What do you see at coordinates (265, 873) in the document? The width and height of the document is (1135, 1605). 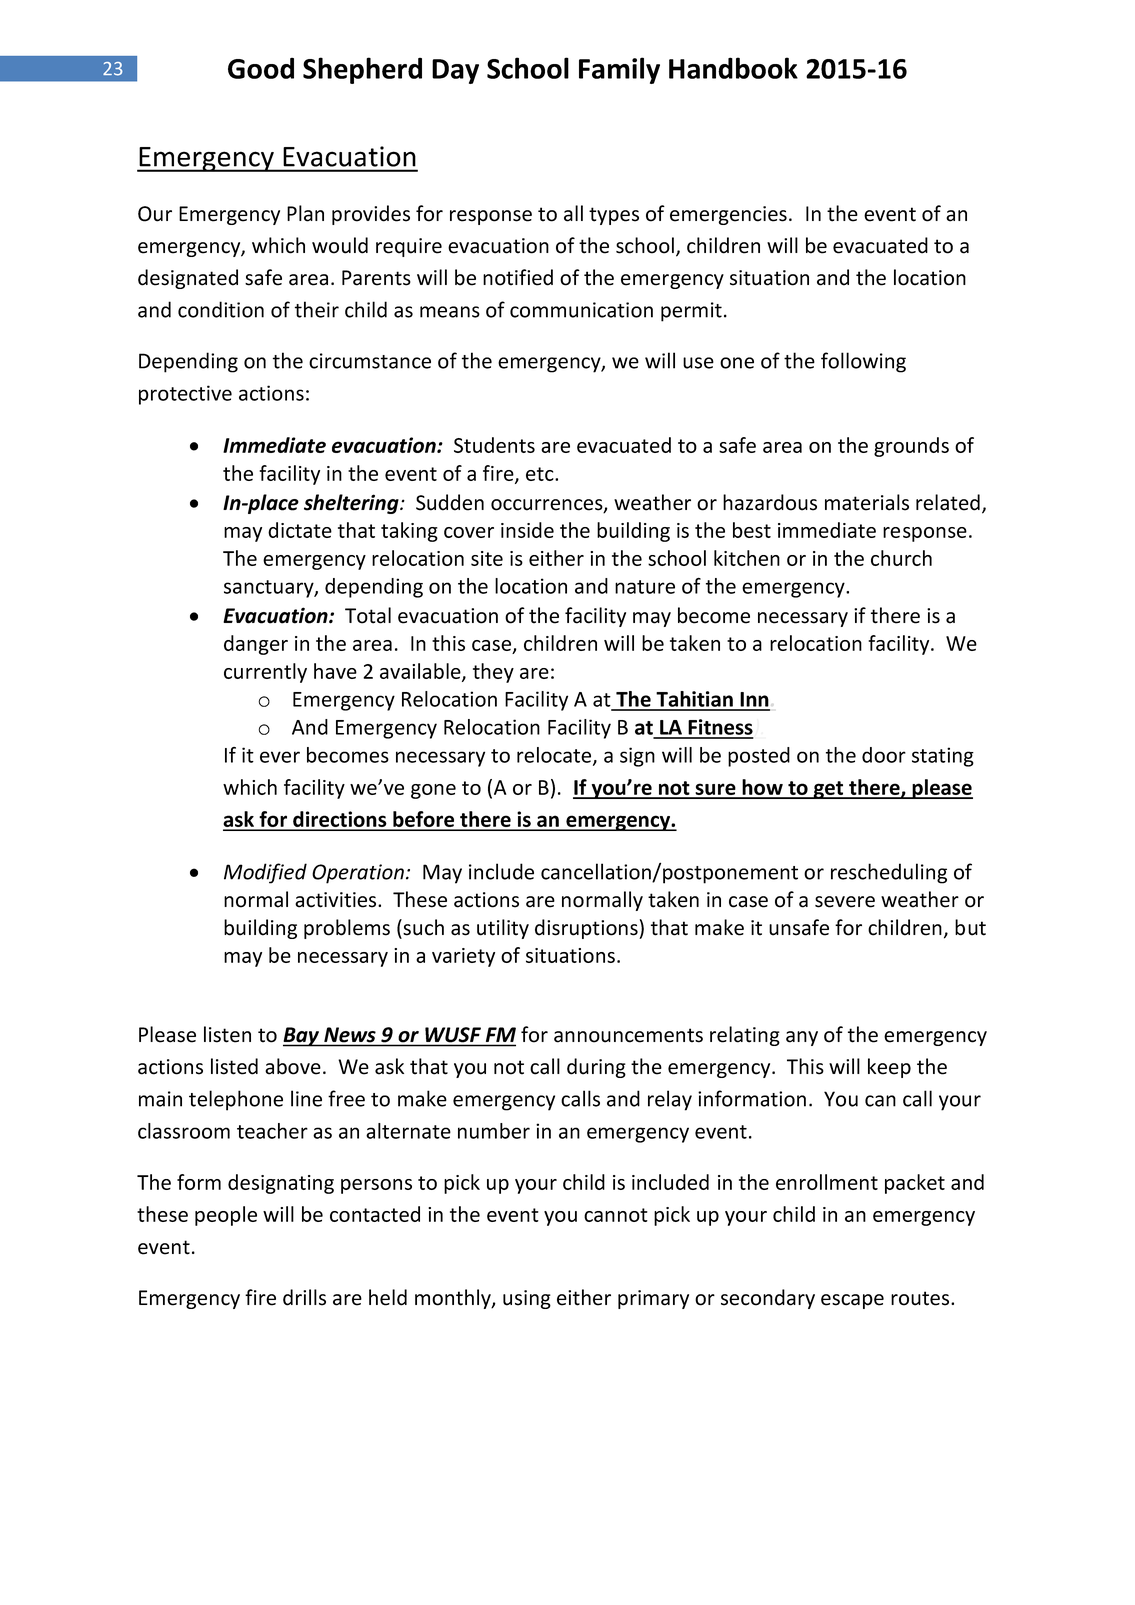 I see `Modified` at bounding box center [265, 873].
